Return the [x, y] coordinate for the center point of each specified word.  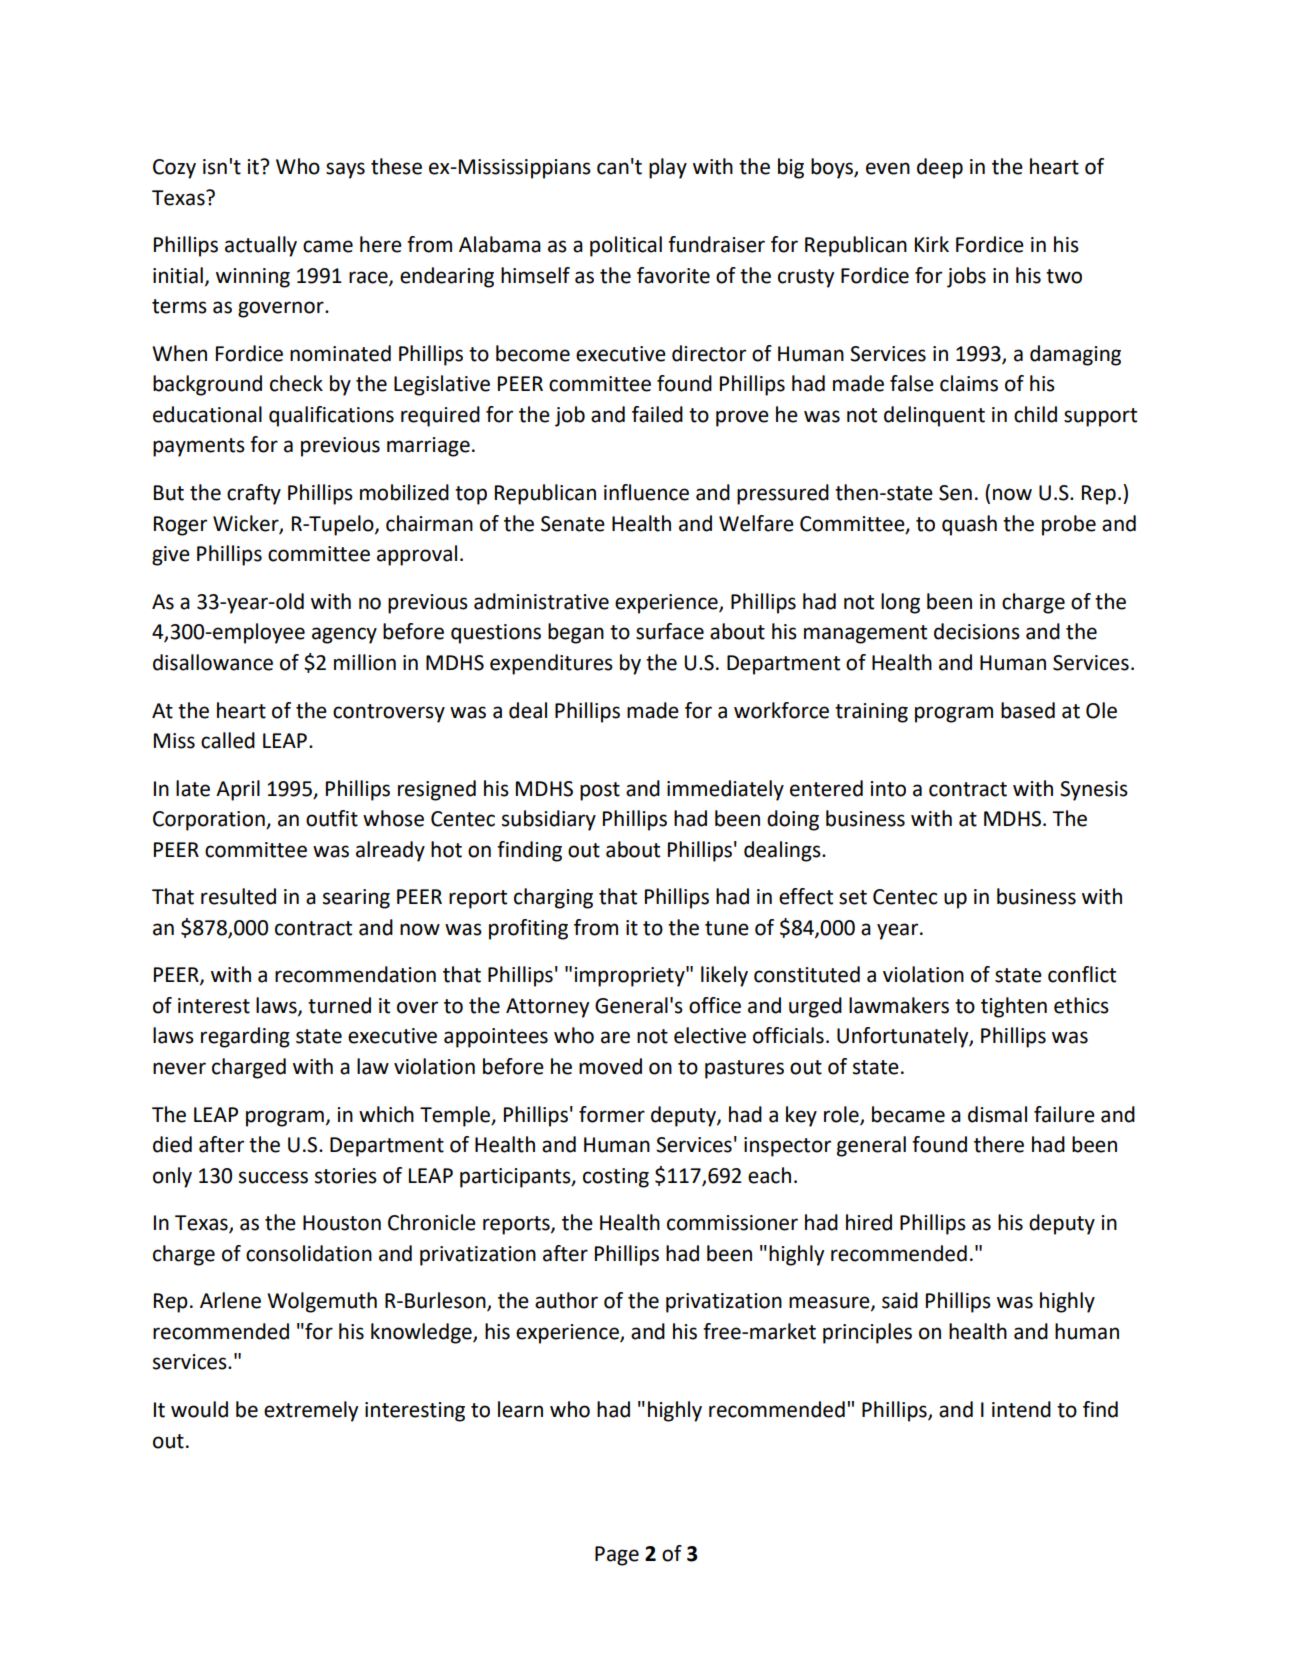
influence [646, 492]
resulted [238, 896]
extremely [311, 1411]
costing [616, 1178]
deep [940, 168]
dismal [997, 1114]
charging [553, 898]
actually [261, 246]
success [273, 1177]
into [888, 789]
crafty [254, 494]
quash [969, 525]
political [626, 246]
